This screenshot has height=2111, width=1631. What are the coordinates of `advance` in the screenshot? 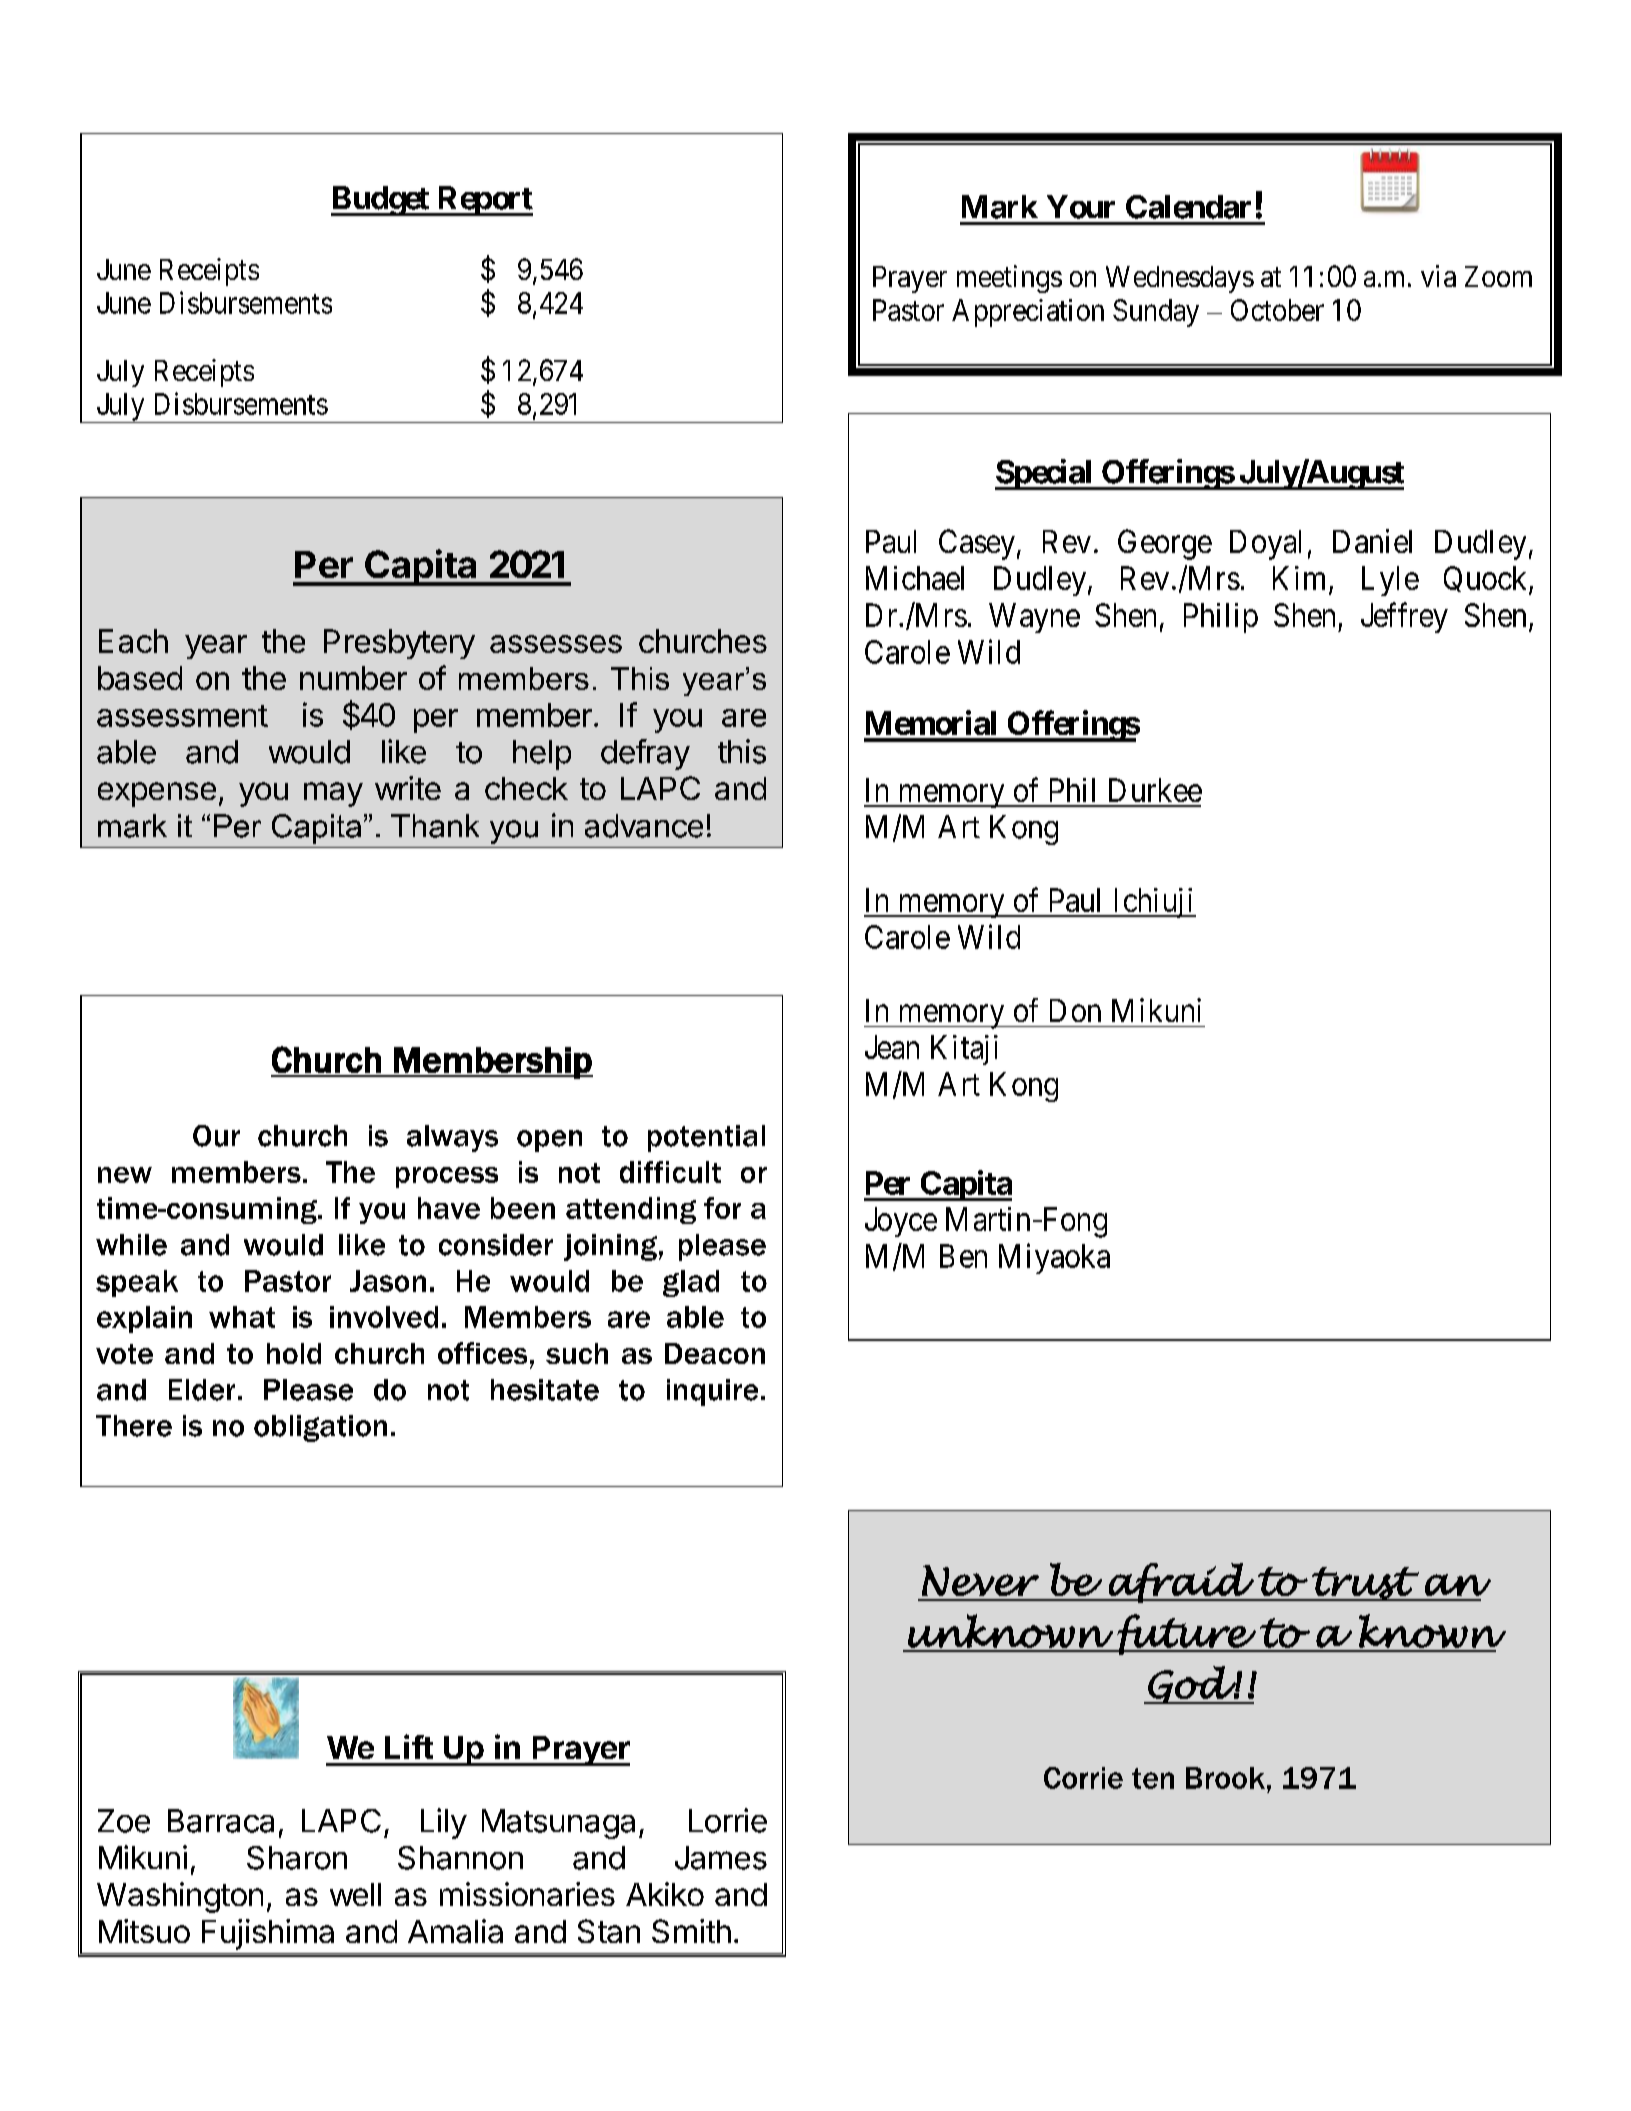 It's located at (644, 826).
